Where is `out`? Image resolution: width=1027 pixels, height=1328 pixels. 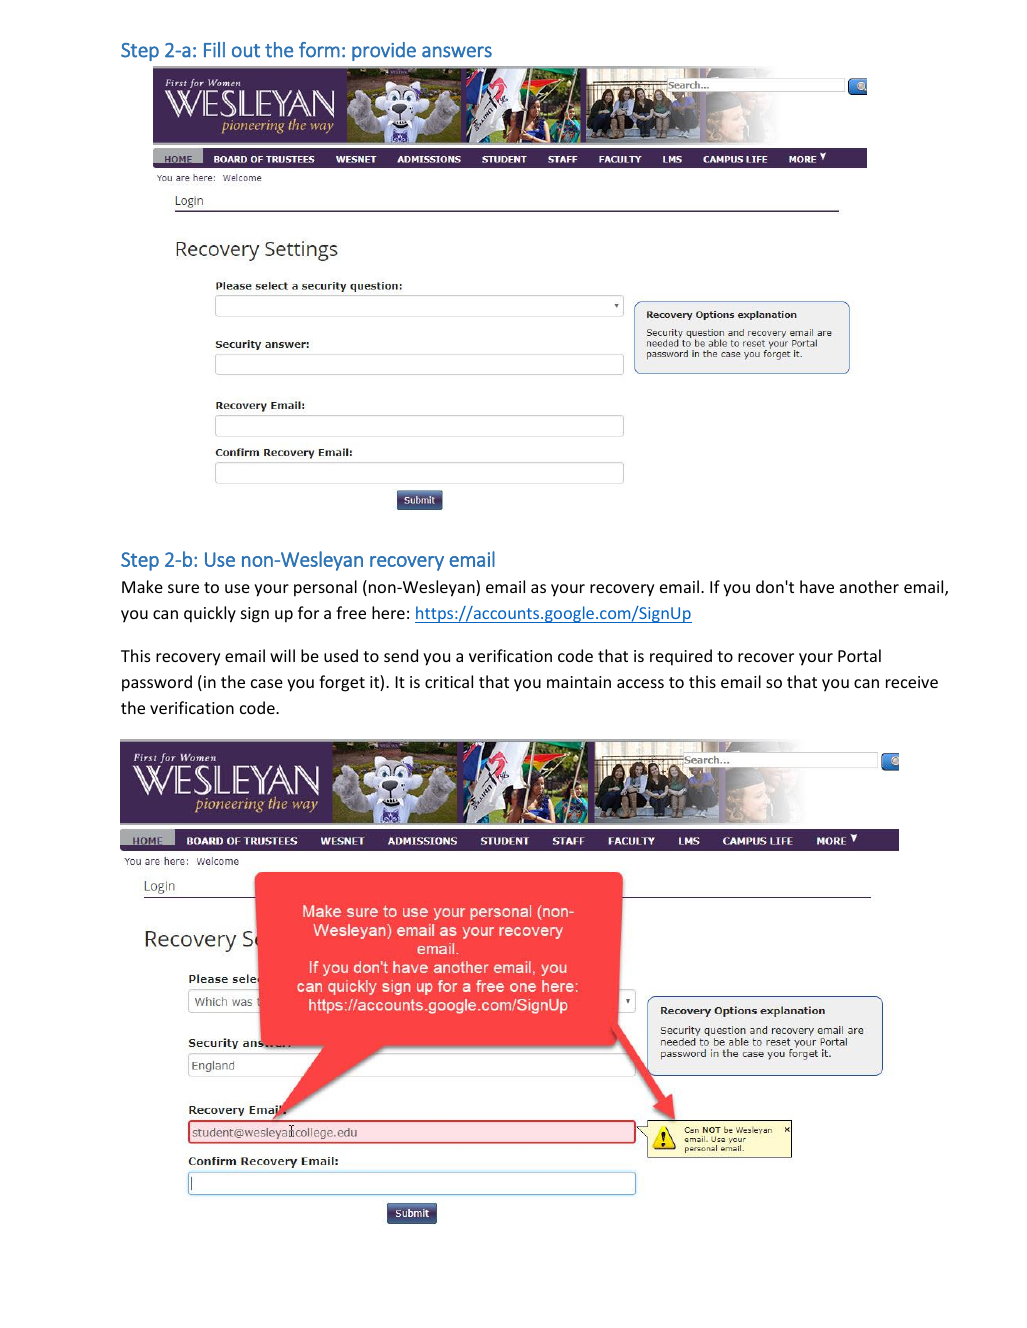 out is located at coordinates (246, 51).
